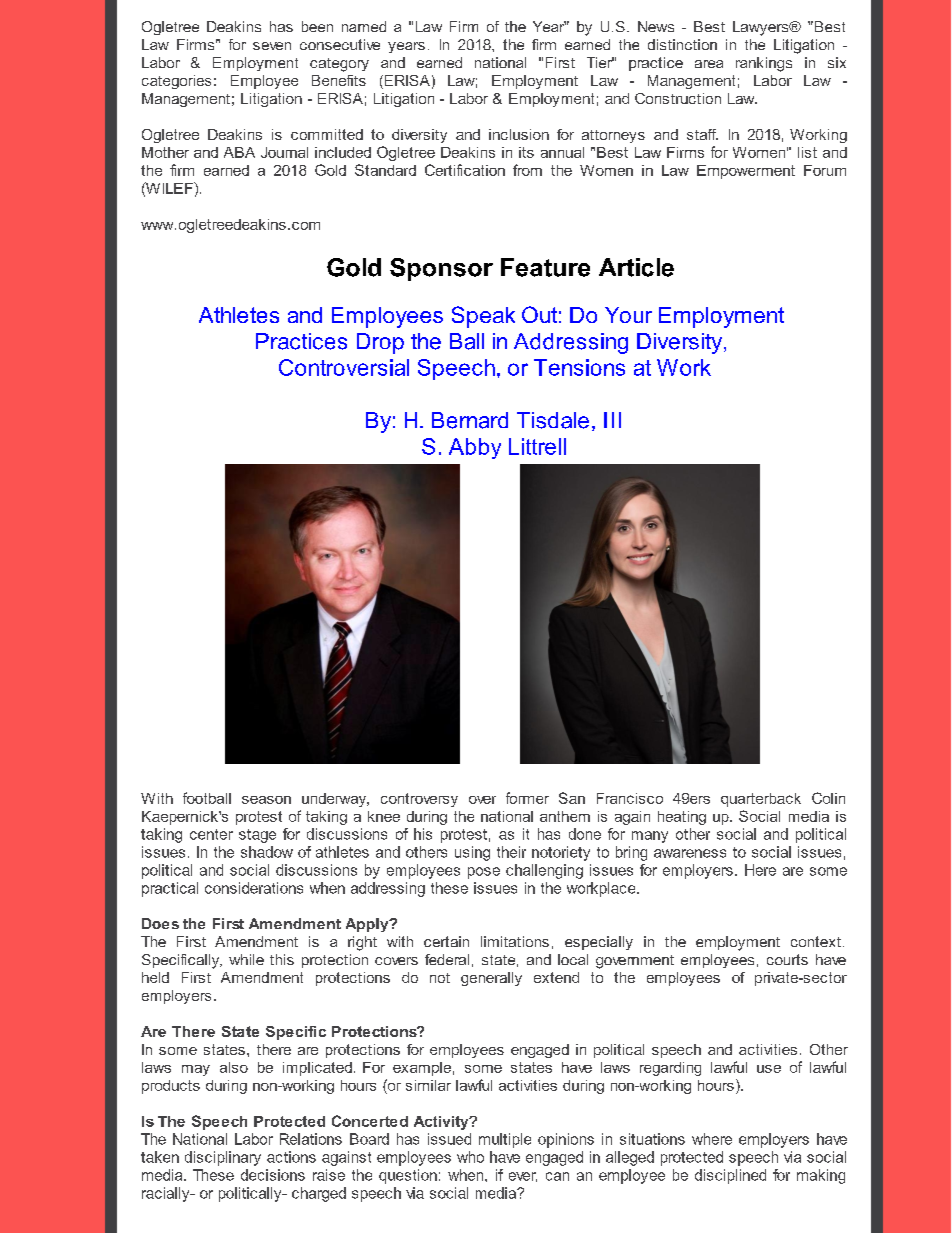 The height and width of the image is (1233, 952). What do you see at coordinates (223, 1158) in the image?
I see `disciplinary` at bounding box center [223, 1158].
